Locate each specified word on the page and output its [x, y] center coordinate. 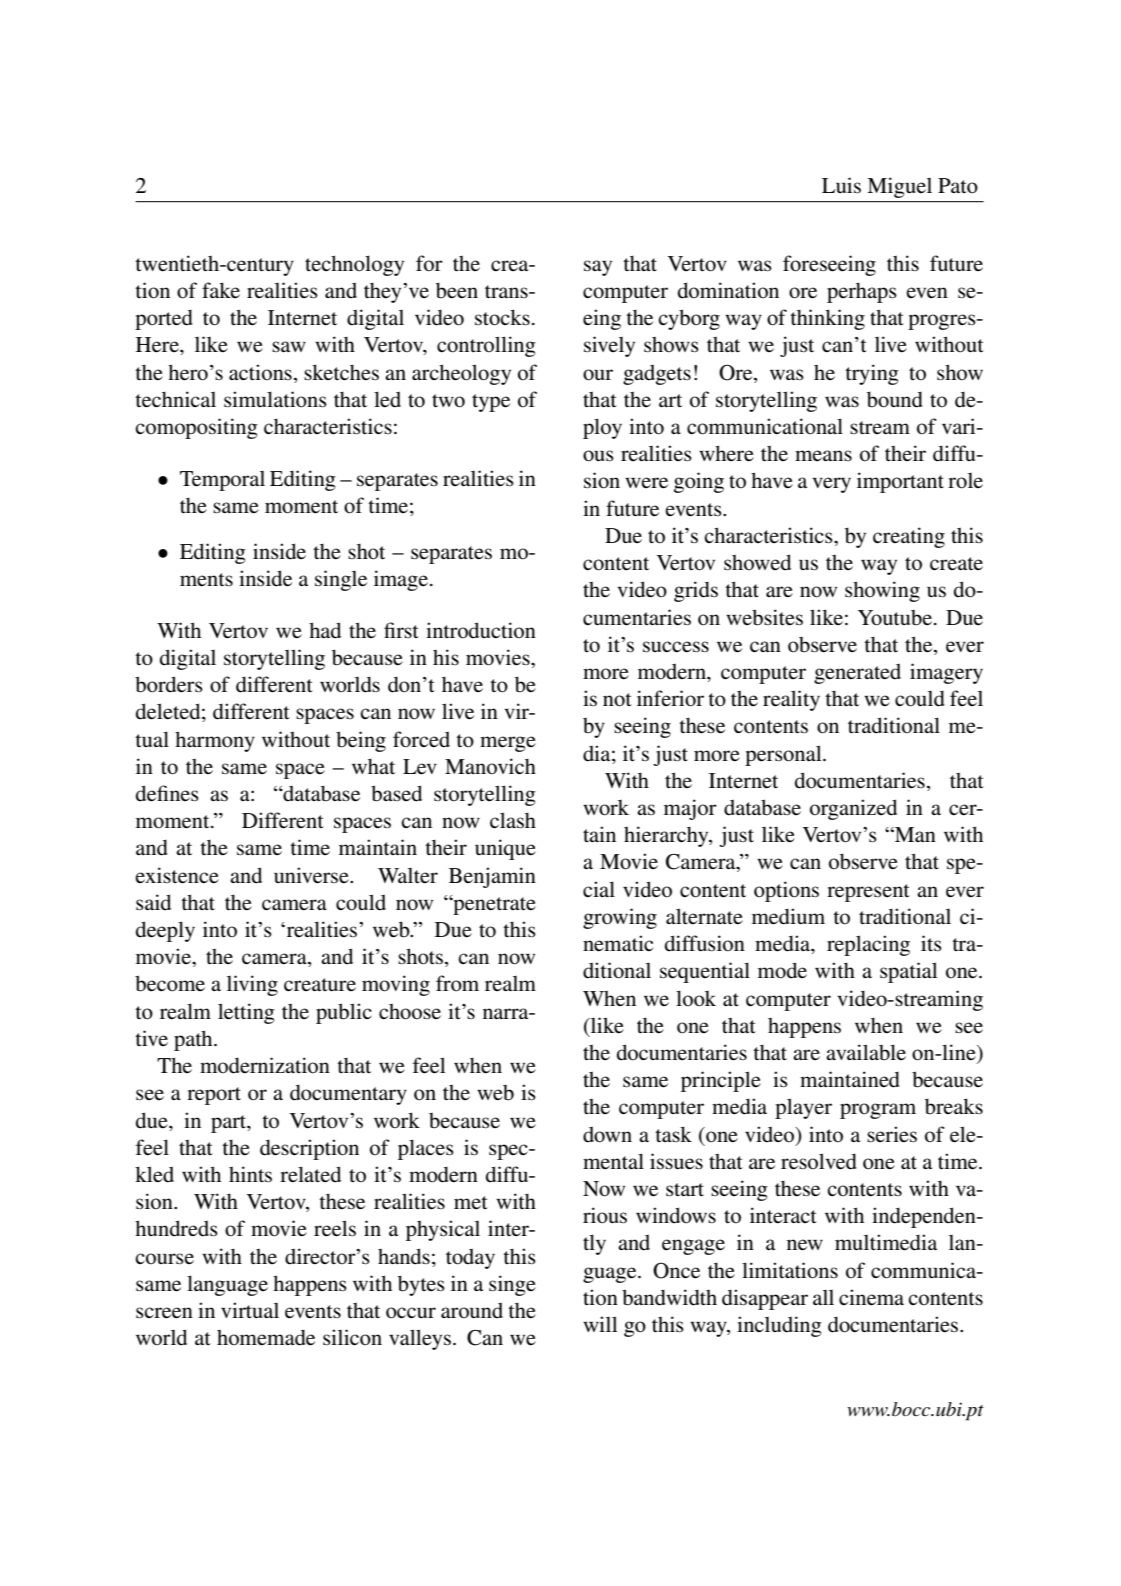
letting [246, 1013]
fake [221, 290]
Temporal [222, 481]
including [779, 1326]
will [600, 1324]
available [866, 1052]
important [900, 482]
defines [167, 793]
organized [853, 809]
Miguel [900, 188]
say [598, 268]
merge [508, 744]
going [699, 482]
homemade [266, 1337]
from [457, 983]
